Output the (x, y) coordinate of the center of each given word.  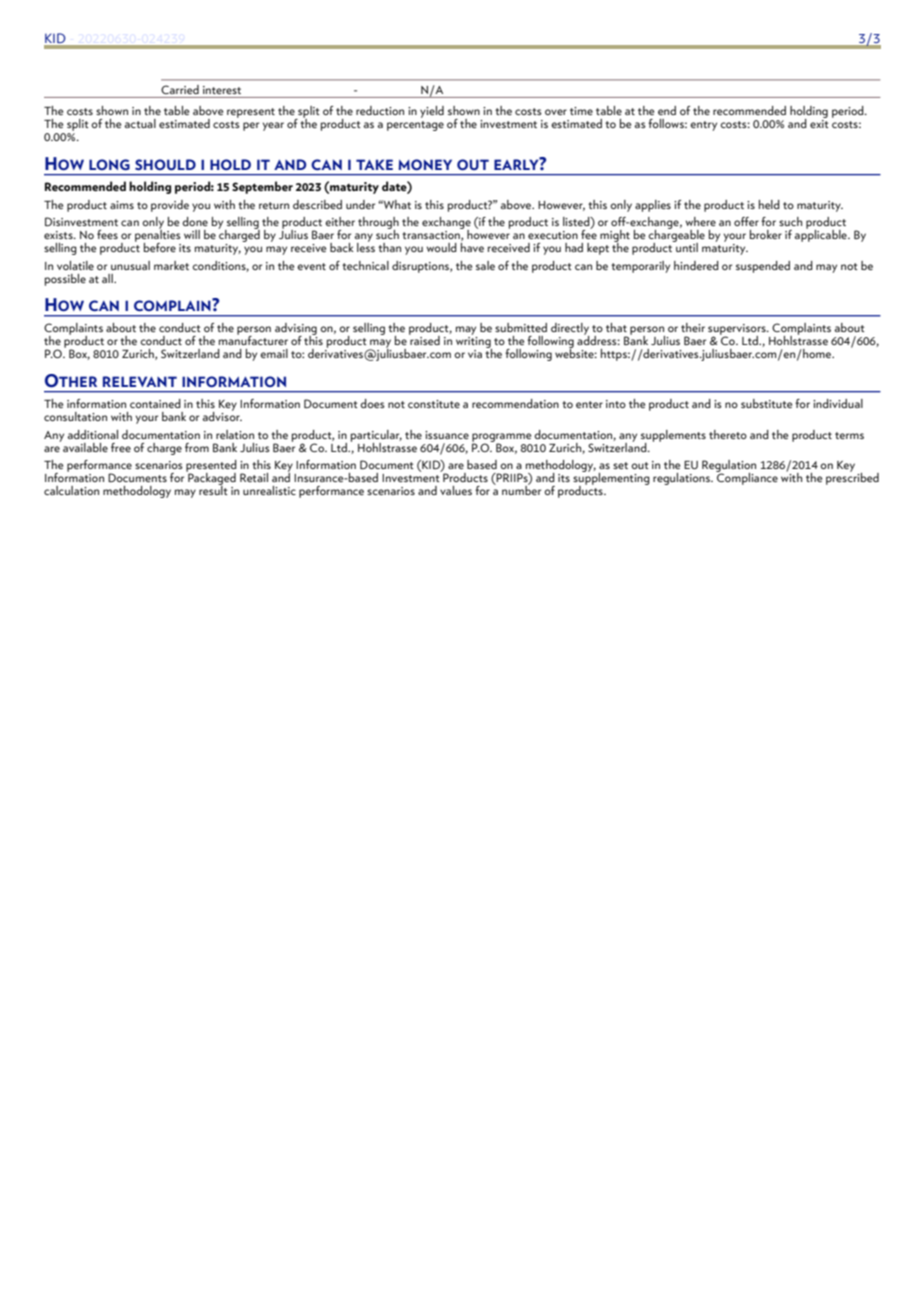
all (108, 278)
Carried (180, 89)
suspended (763, 267)
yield (432, 112)
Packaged (211, 479)
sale (485, 265)
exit (819, 124)
